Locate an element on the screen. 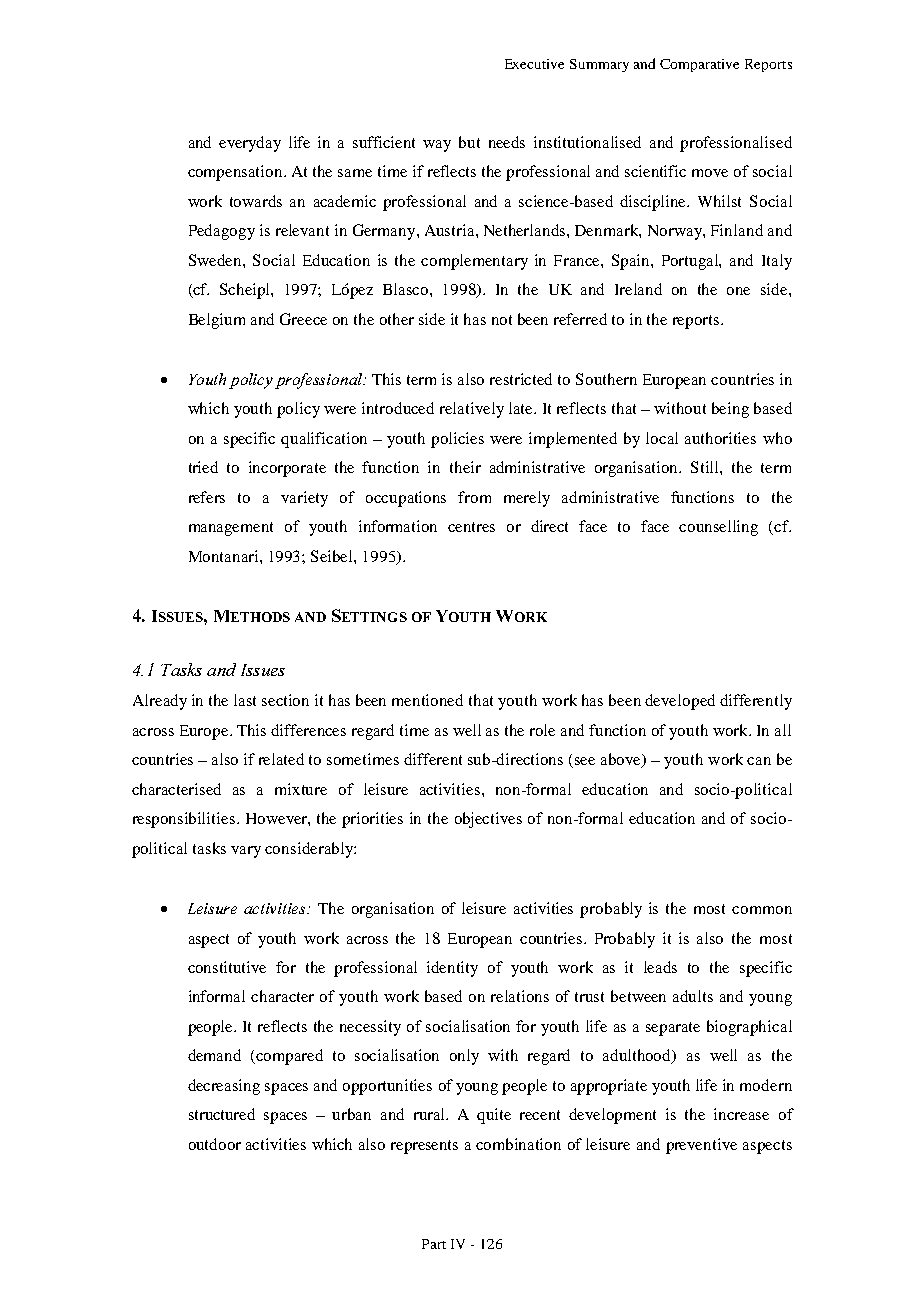 The image size is (924, 1308). objectives is located at coordinates (488, 820).
